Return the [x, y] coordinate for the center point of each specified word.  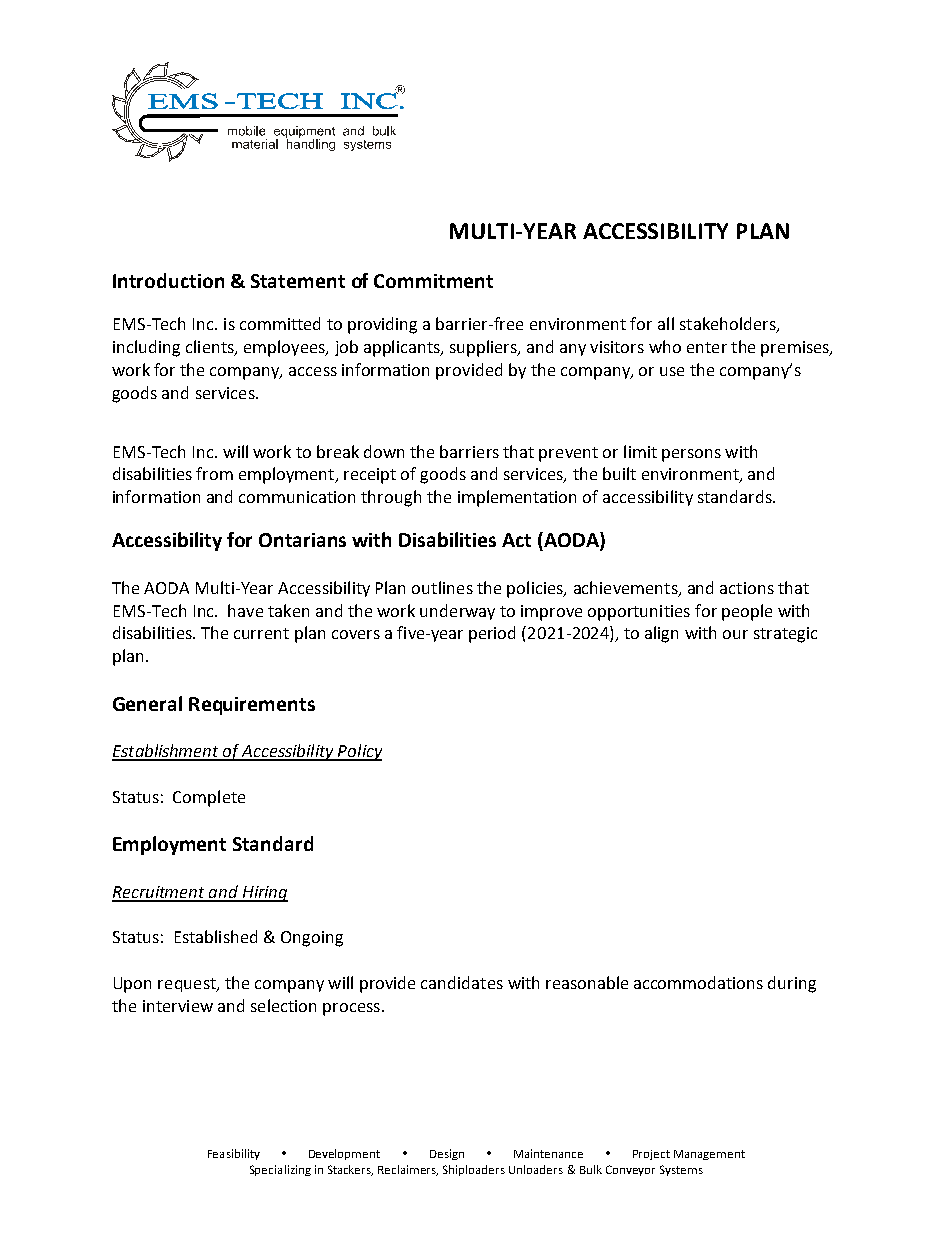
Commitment [433, 281]
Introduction [168, 280]
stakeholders [729, 325]
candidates [462, 982]
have [245, 610]
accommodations [698, 982]
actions [747, 588]
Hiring [264, 894]
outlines [442, 587]
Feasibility [234, 1154]
